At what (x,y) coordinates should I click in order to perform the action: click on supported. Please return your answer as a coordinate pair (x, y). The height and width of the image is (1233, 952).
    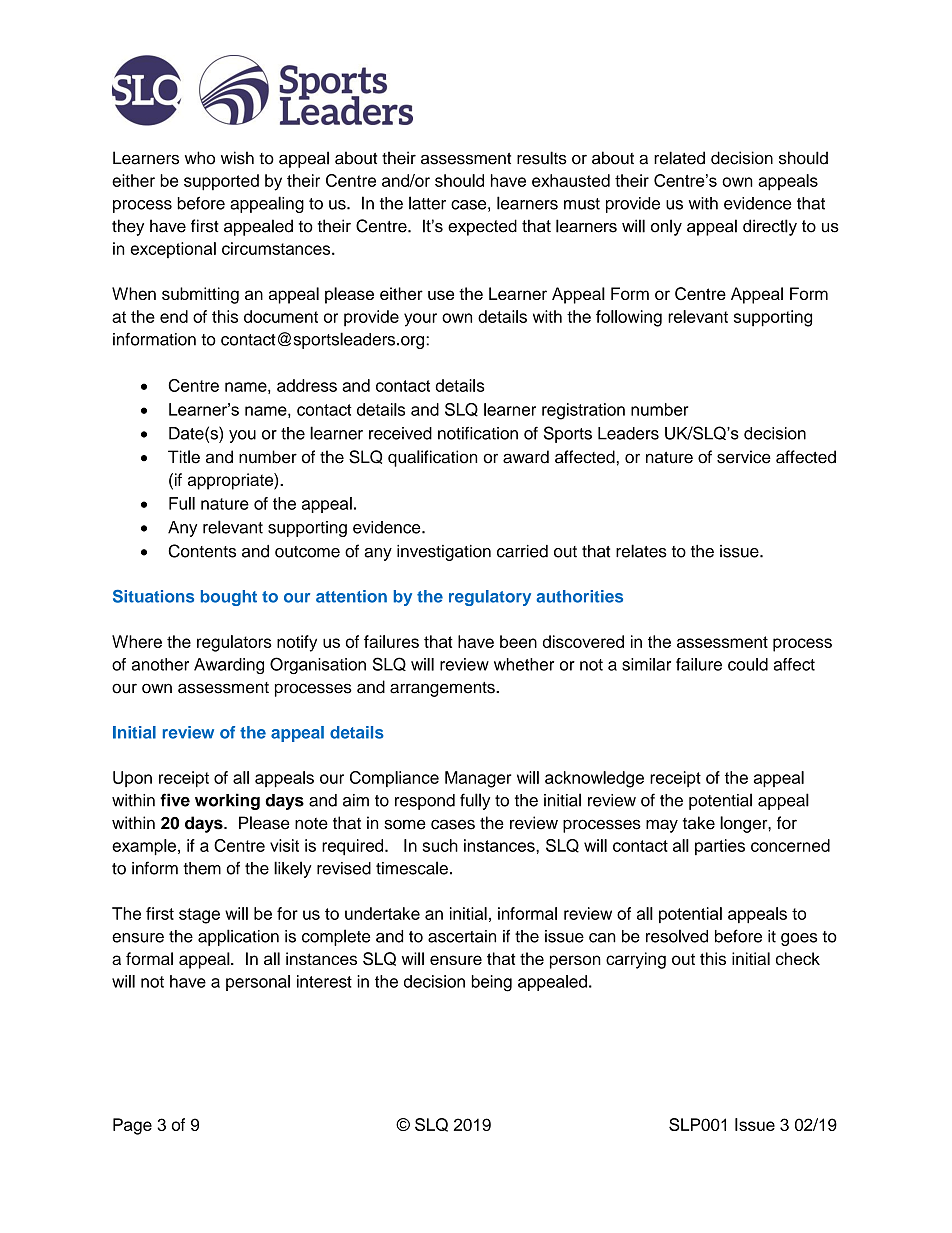
    Looking at the image, I should click on (221, 182).
